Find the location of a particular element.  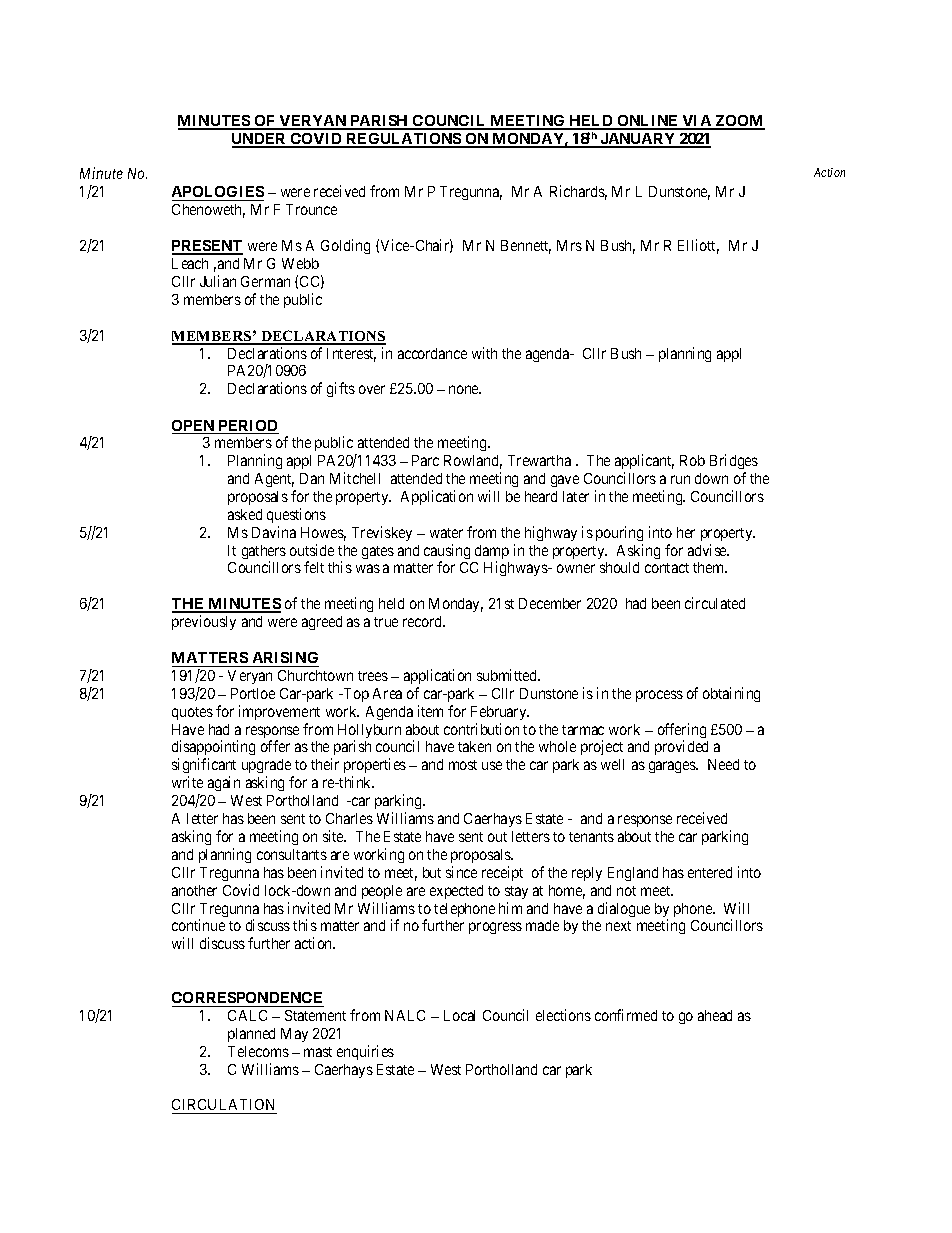

Rob is located at coordinates (692, 460).
